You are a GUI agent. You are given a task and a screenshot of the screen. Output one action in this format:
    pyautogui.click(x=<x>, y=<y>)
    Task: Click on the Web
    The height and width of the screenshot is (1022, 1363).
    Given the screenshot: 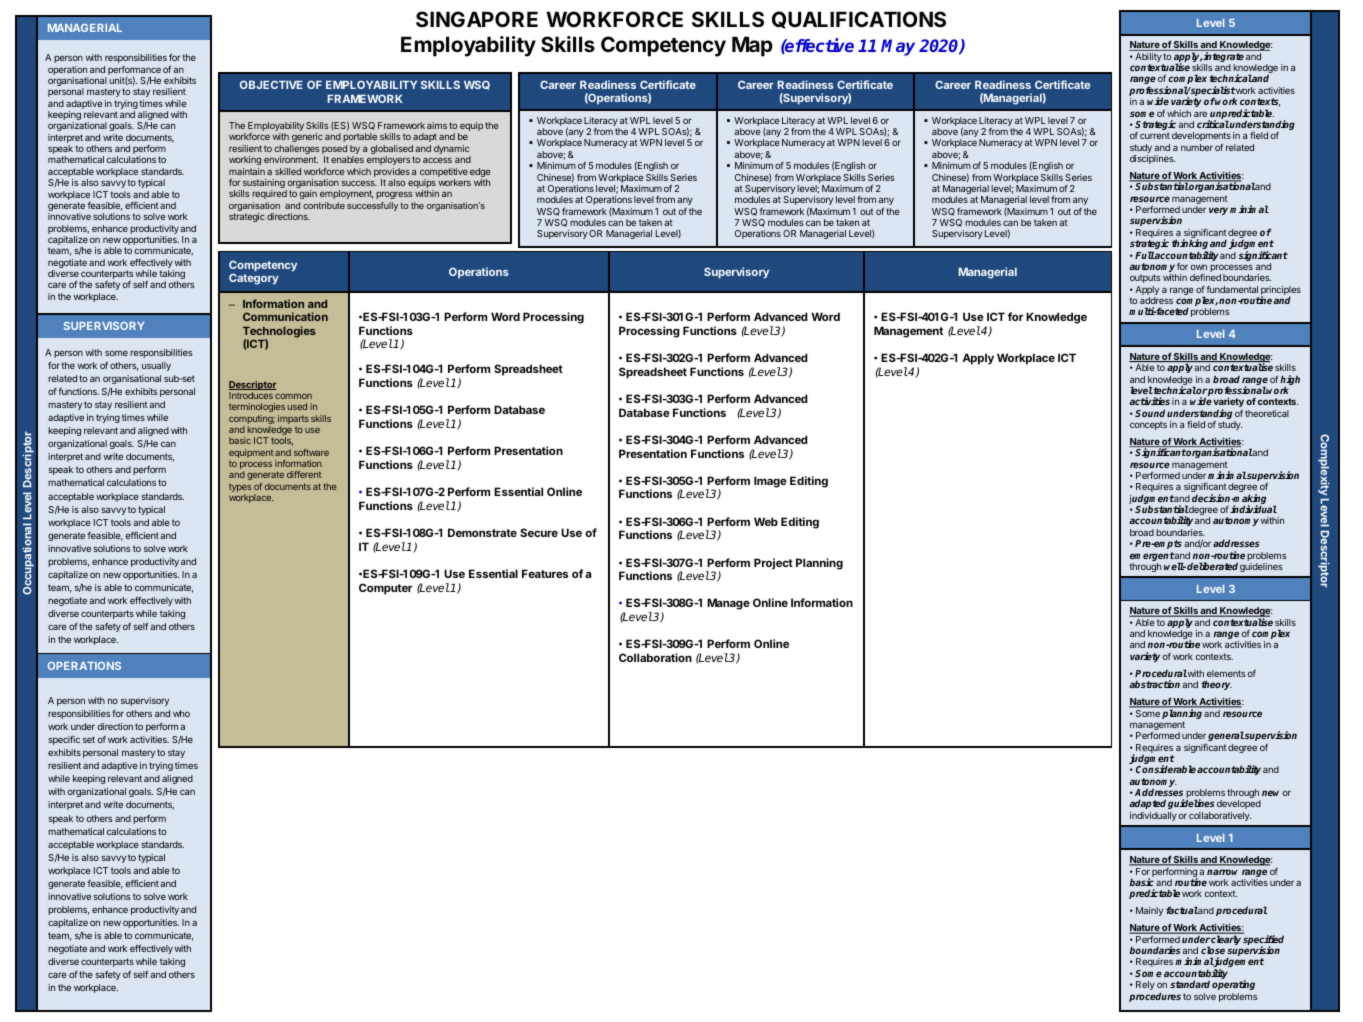 What is the action you would take?
    pyautogui.click(x=766, y=521)
